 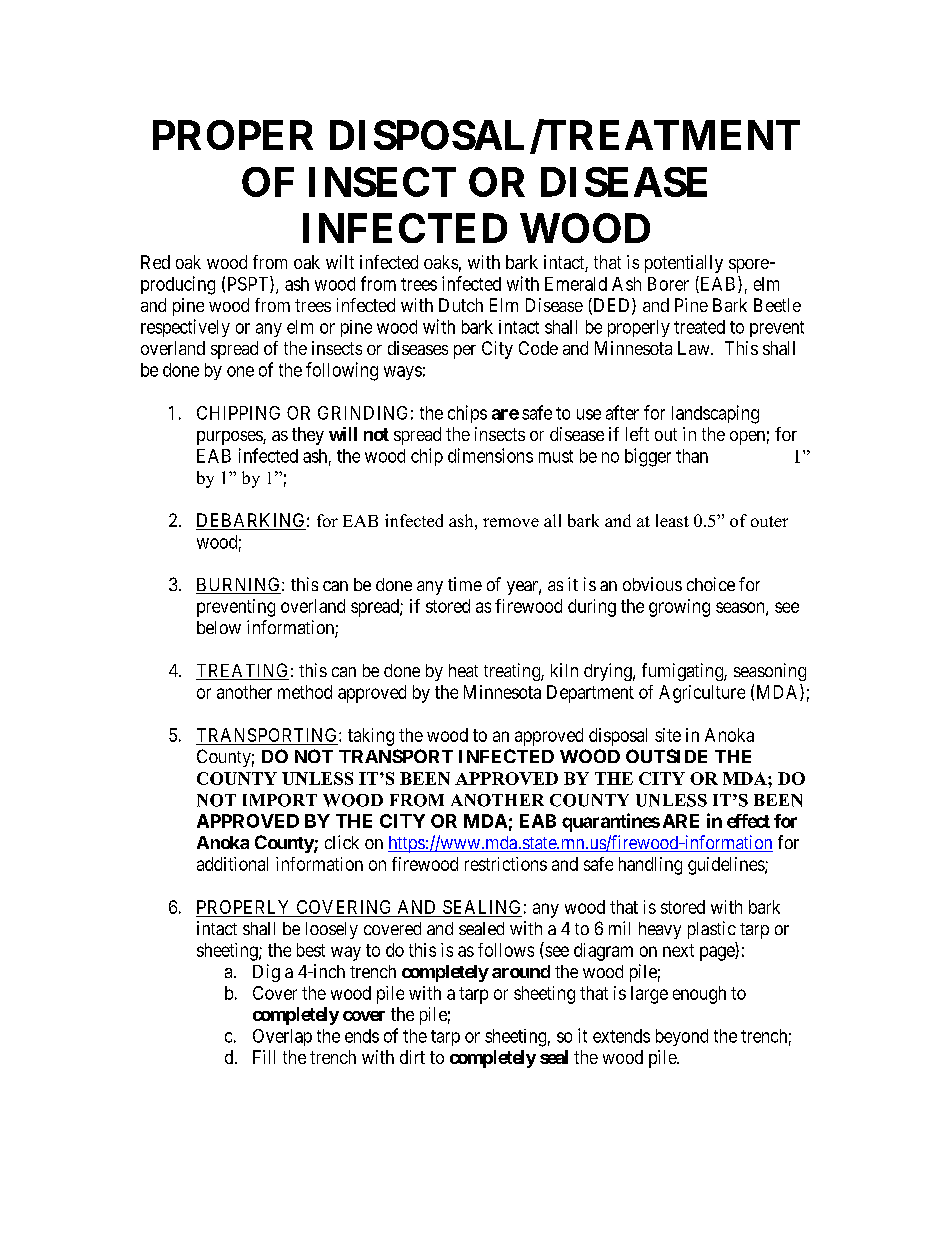 I want to click on Overlap, so click(x=282, y=1037).
